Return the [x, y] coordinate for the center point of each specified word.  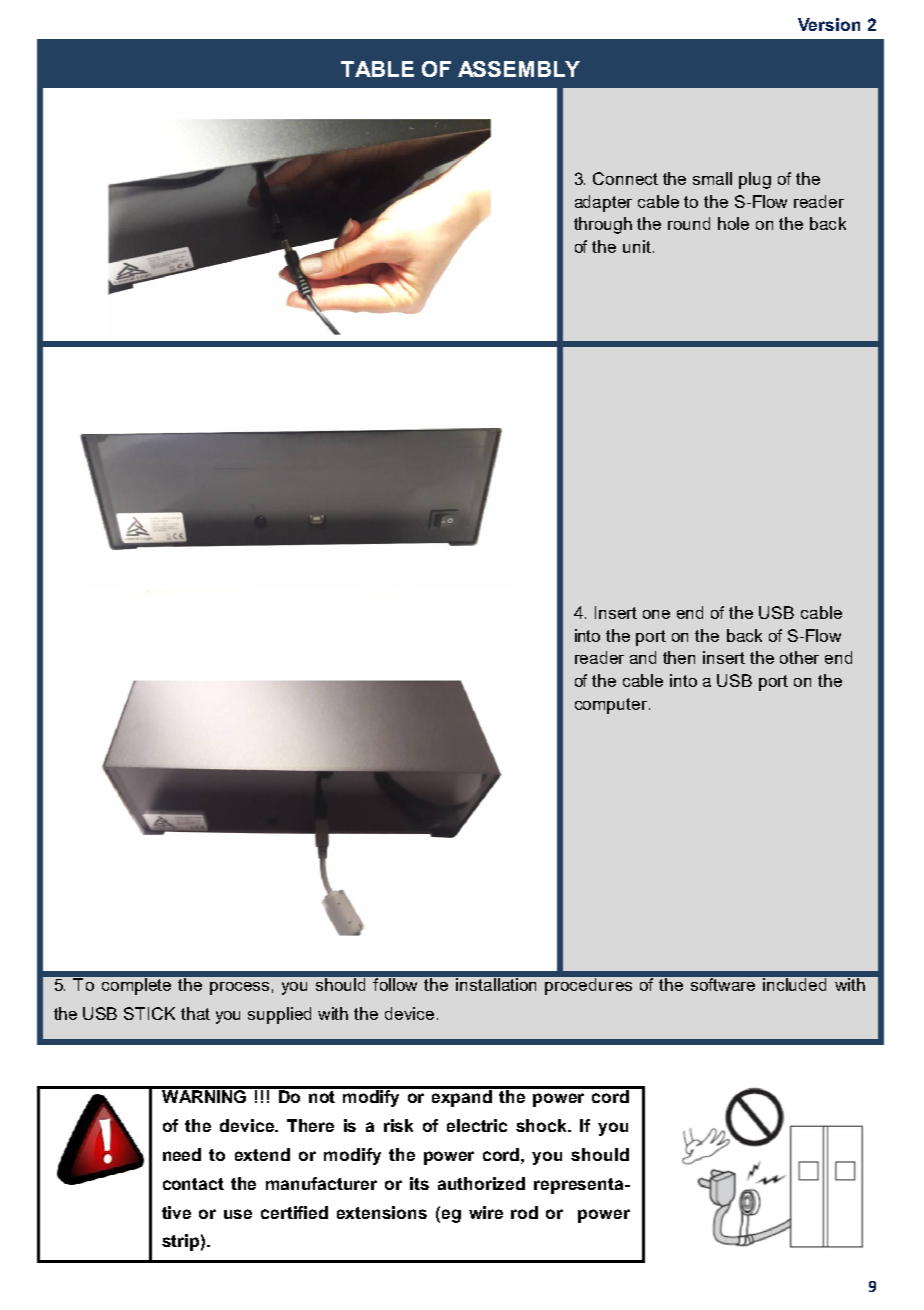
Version [829, 24]
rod [524, 1212]
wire [486, 1212]
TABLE [377, 69]
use [238, 1214]
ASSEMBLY [519, 69]
